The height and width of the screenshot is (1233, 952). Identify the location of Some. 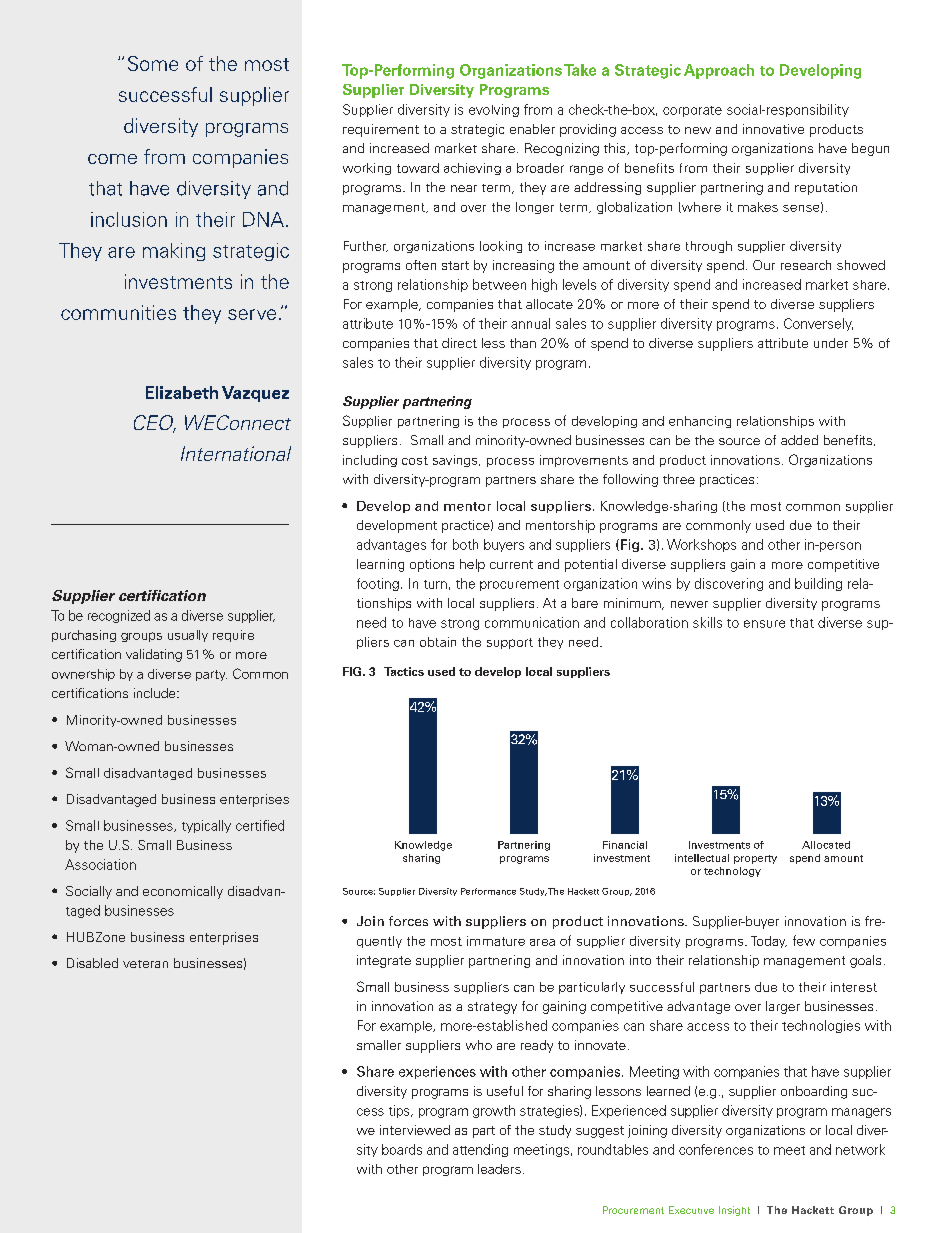
(153, 63).
